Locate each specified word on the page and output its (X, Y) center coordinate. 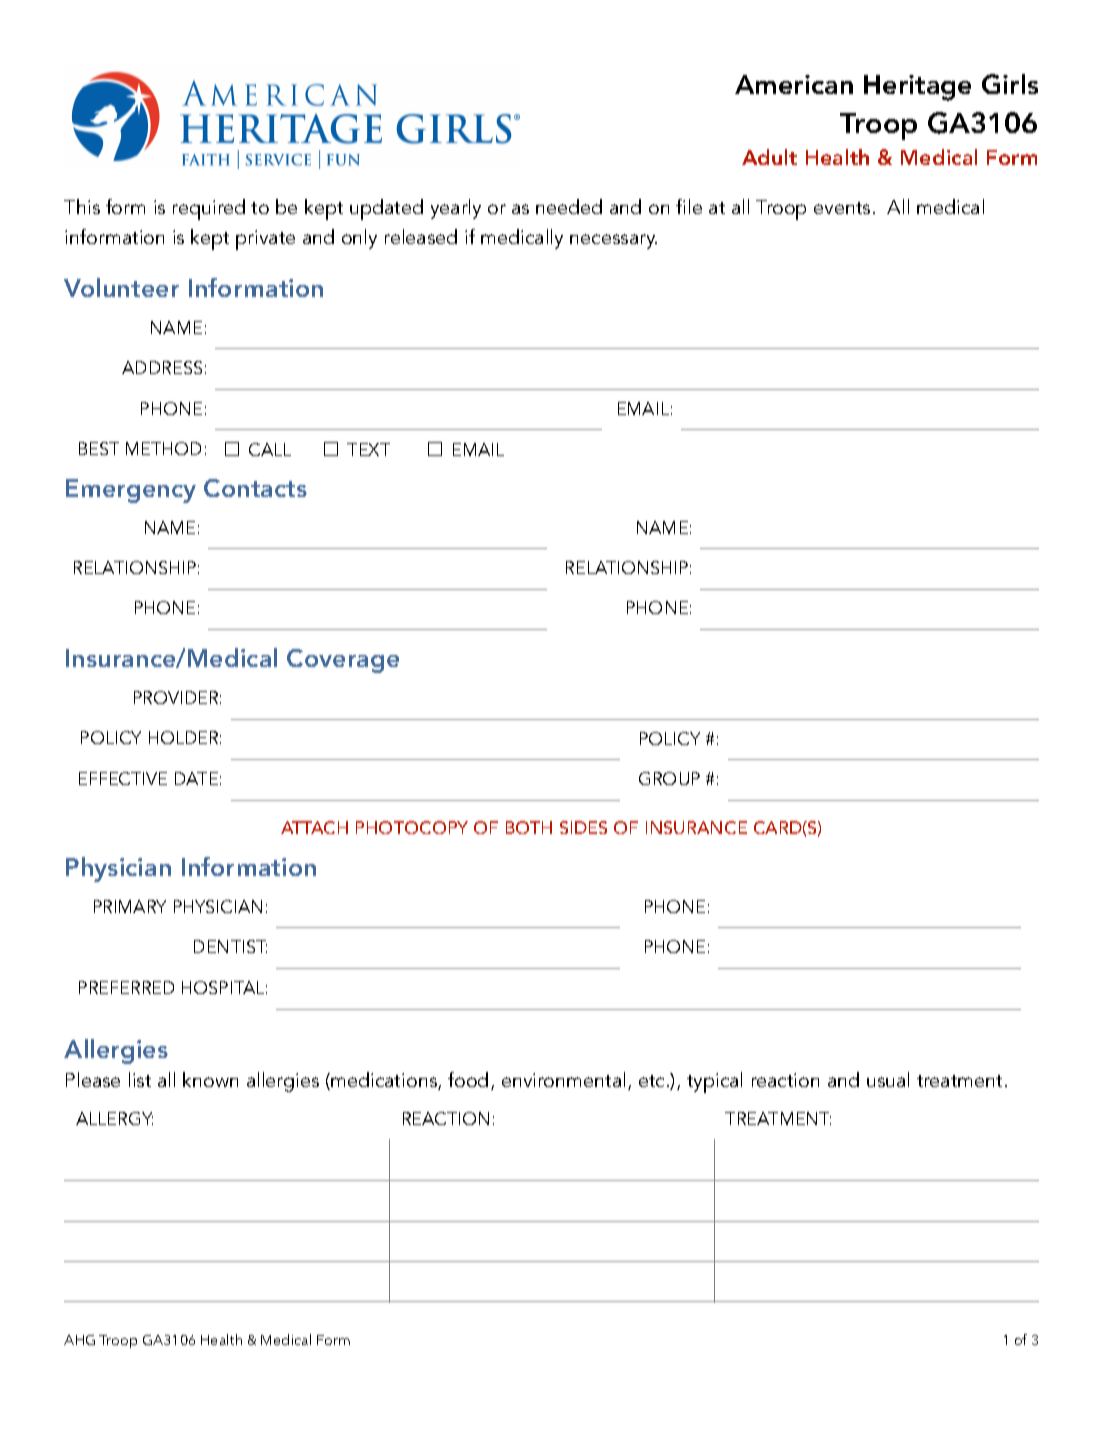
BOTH (529, 827)
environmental (563, 1079)
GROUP (669, 778)
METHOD (163, 448)
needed (569, 206)
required (209, 209)
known (210, 1079)
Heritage (917, 88)
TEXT (368, 449)
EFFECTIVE (123, 778)
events (842, 208)
